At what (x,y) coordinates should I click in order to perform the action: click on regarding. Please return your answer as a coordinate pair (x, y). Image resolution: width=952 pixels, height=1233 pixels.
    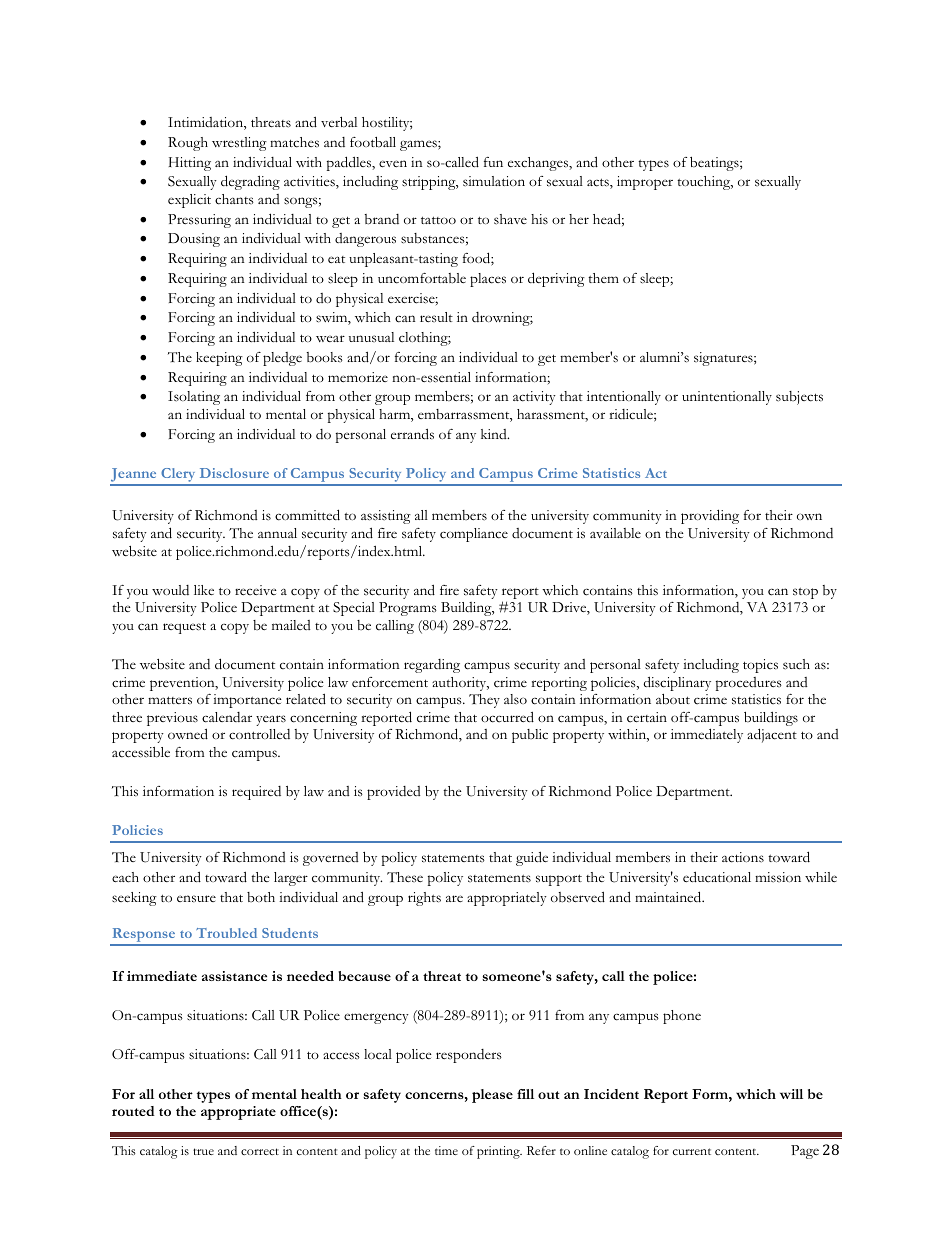
    Looking at the image, I should click on (432, 666).
